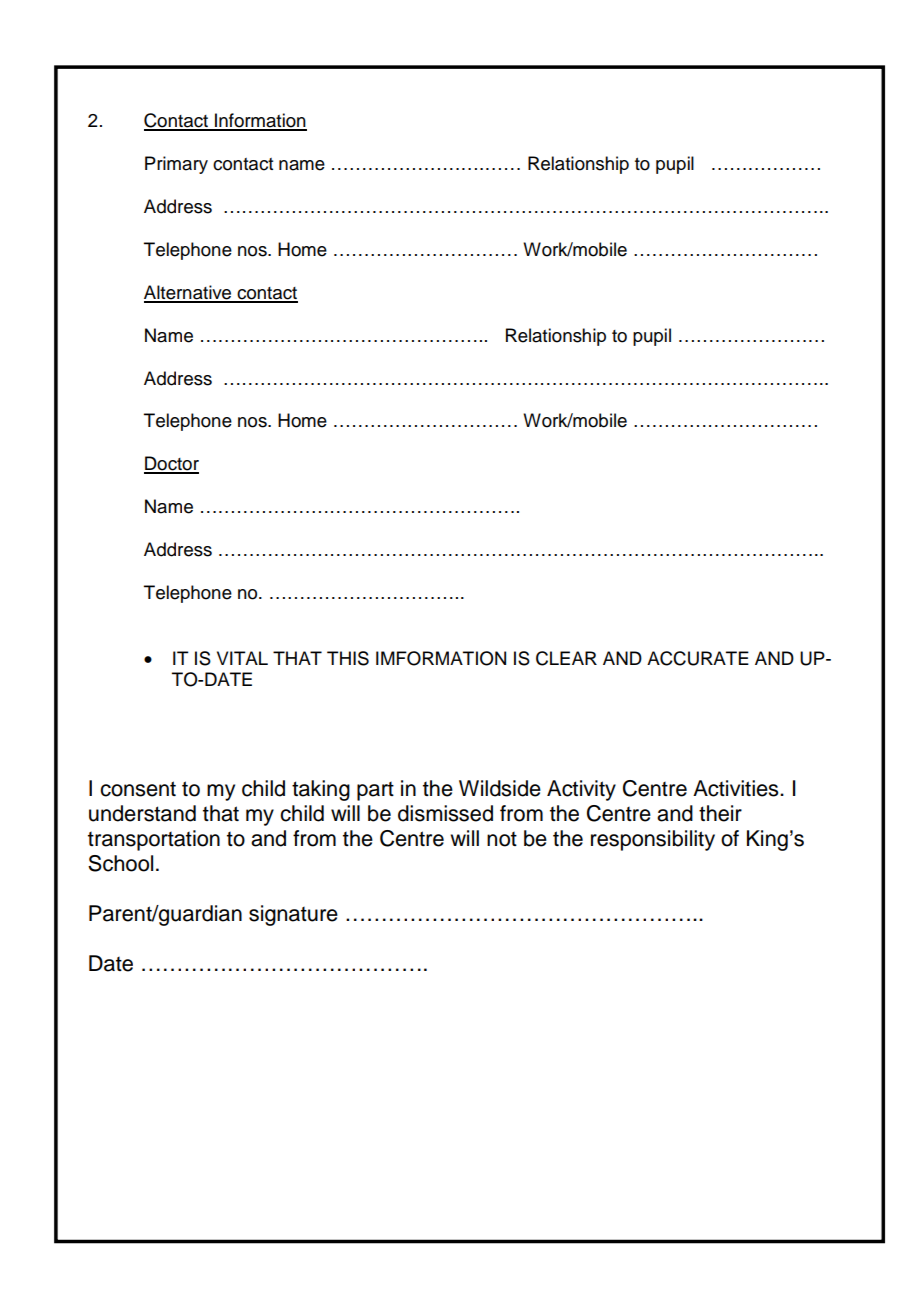 This image has height=1308, width=924. Describe the element at coordinates (120, 863) in the image. I see `School` at that location.
